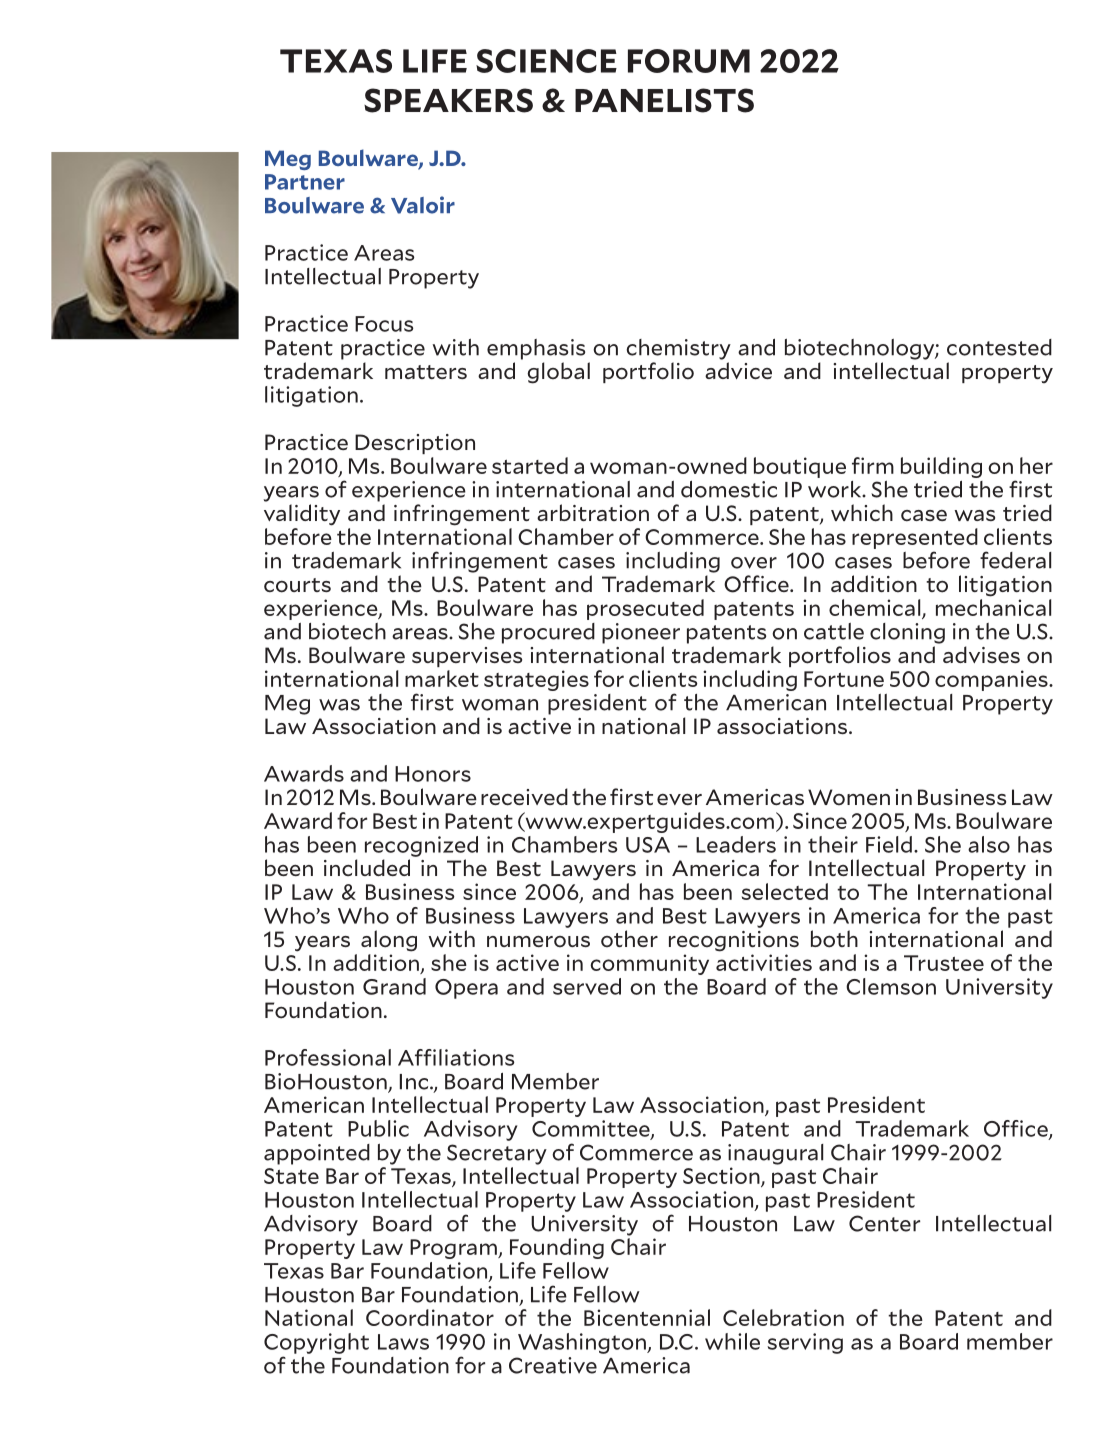  Describe the element at coordinates (664, 100) in the screenshot. I see `PANELISTS` at that location.
